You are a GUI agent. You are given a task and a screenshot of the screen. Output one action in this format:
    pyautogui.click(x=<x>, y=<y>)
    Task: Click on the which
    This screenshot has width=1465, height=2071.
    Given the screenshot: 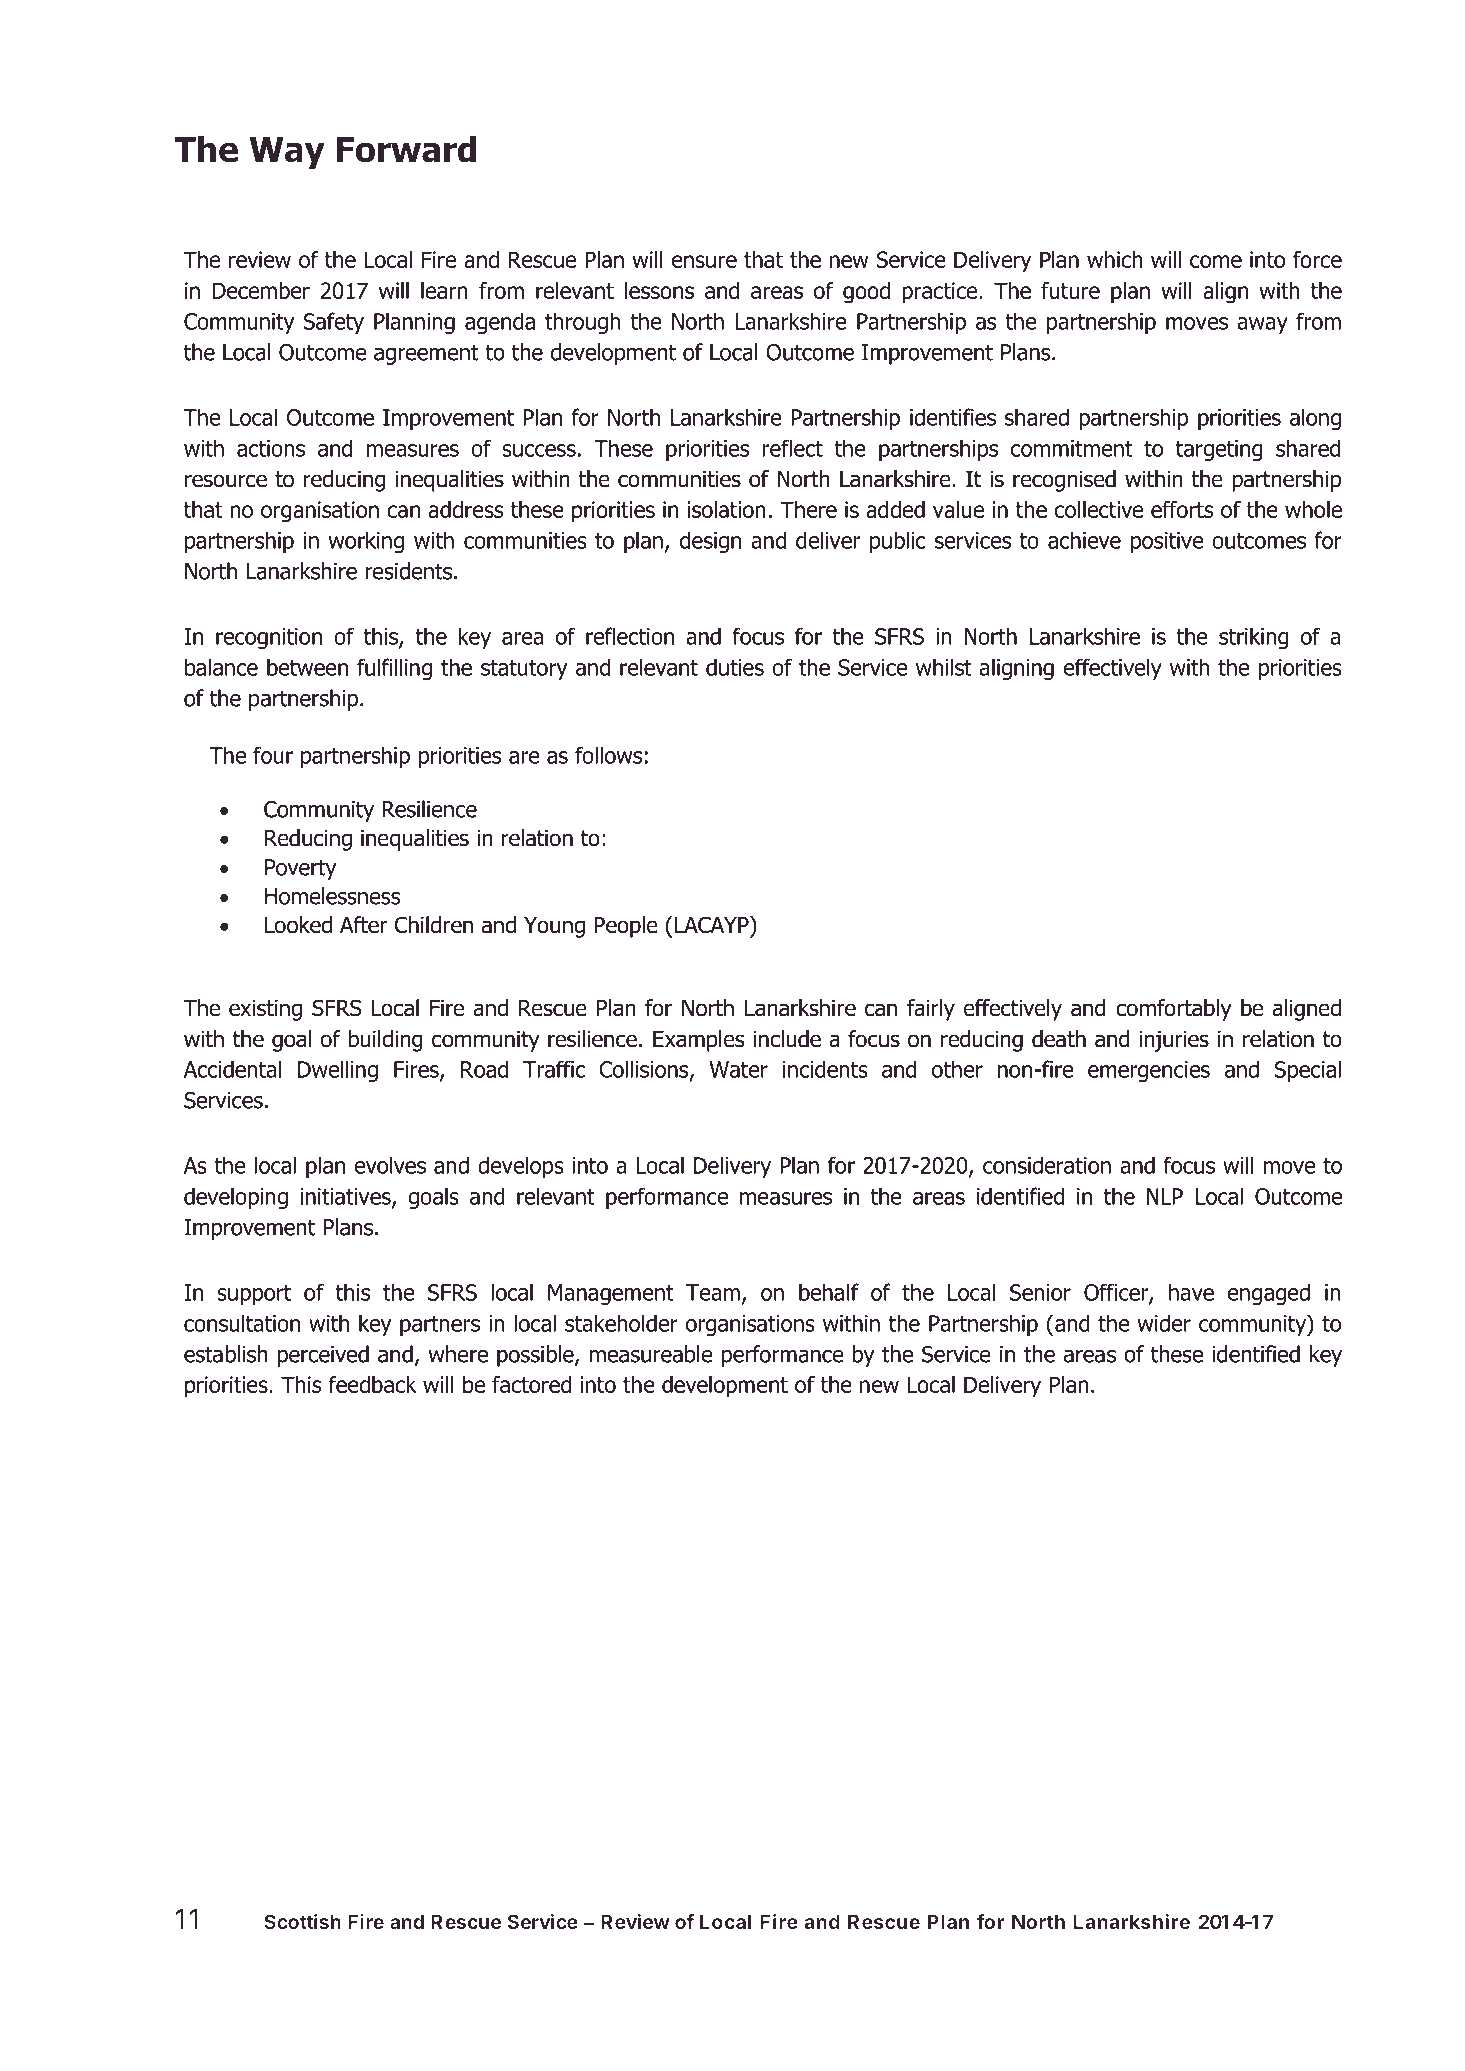 What is the action you would take?
    pyautogui.click(x=1115, y=259)
